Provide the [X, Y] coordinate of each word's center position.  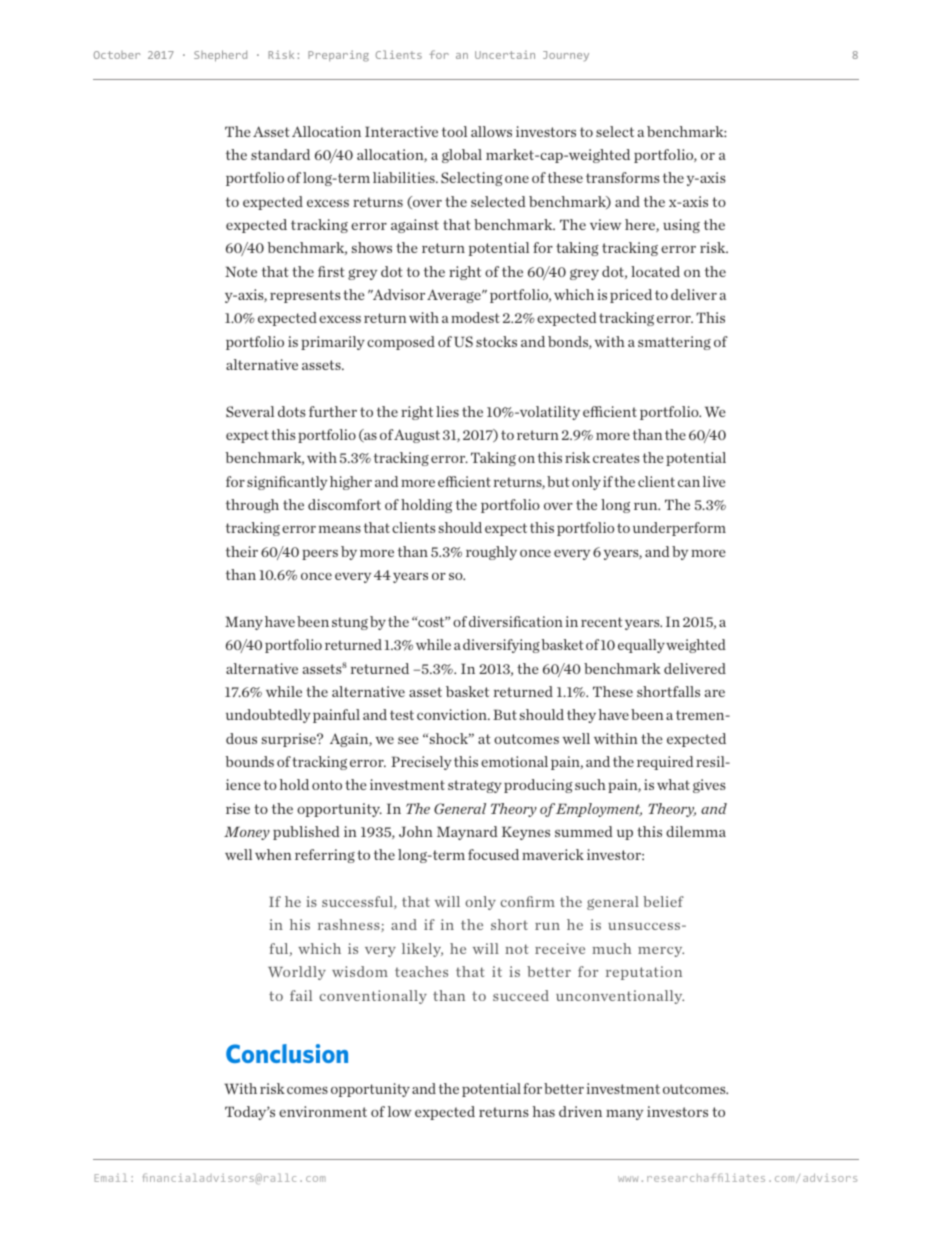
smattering [674, 343]
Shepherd [220, 56]
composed [401, 343]
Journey [566, 56]
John [416, 831]
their [242, 551]
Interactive [401, 131]
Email [111, 1177]
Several [250, 411]
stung [350, 623]
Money [247, 833]
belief [663, 901]
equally [641, 646]
